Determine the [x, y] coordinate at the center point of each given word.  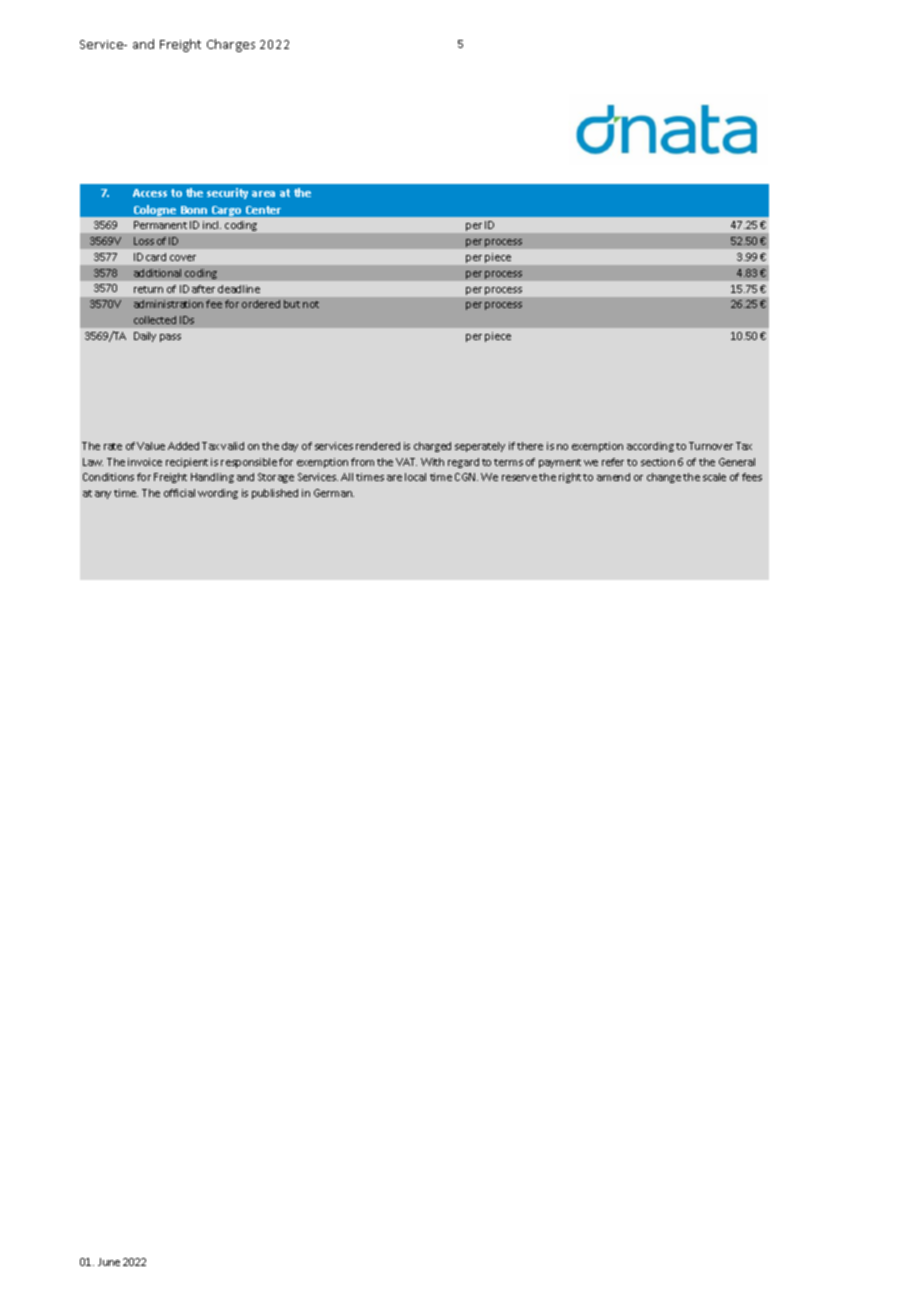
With [432, 462]
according [650, 447]
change [664, 478]
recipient [187, 463]
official [179, 493]
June [109, 1262]
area [263, 194]
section [658, 462]
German [334, 493]
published [275, 494]
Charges [231, 45]
